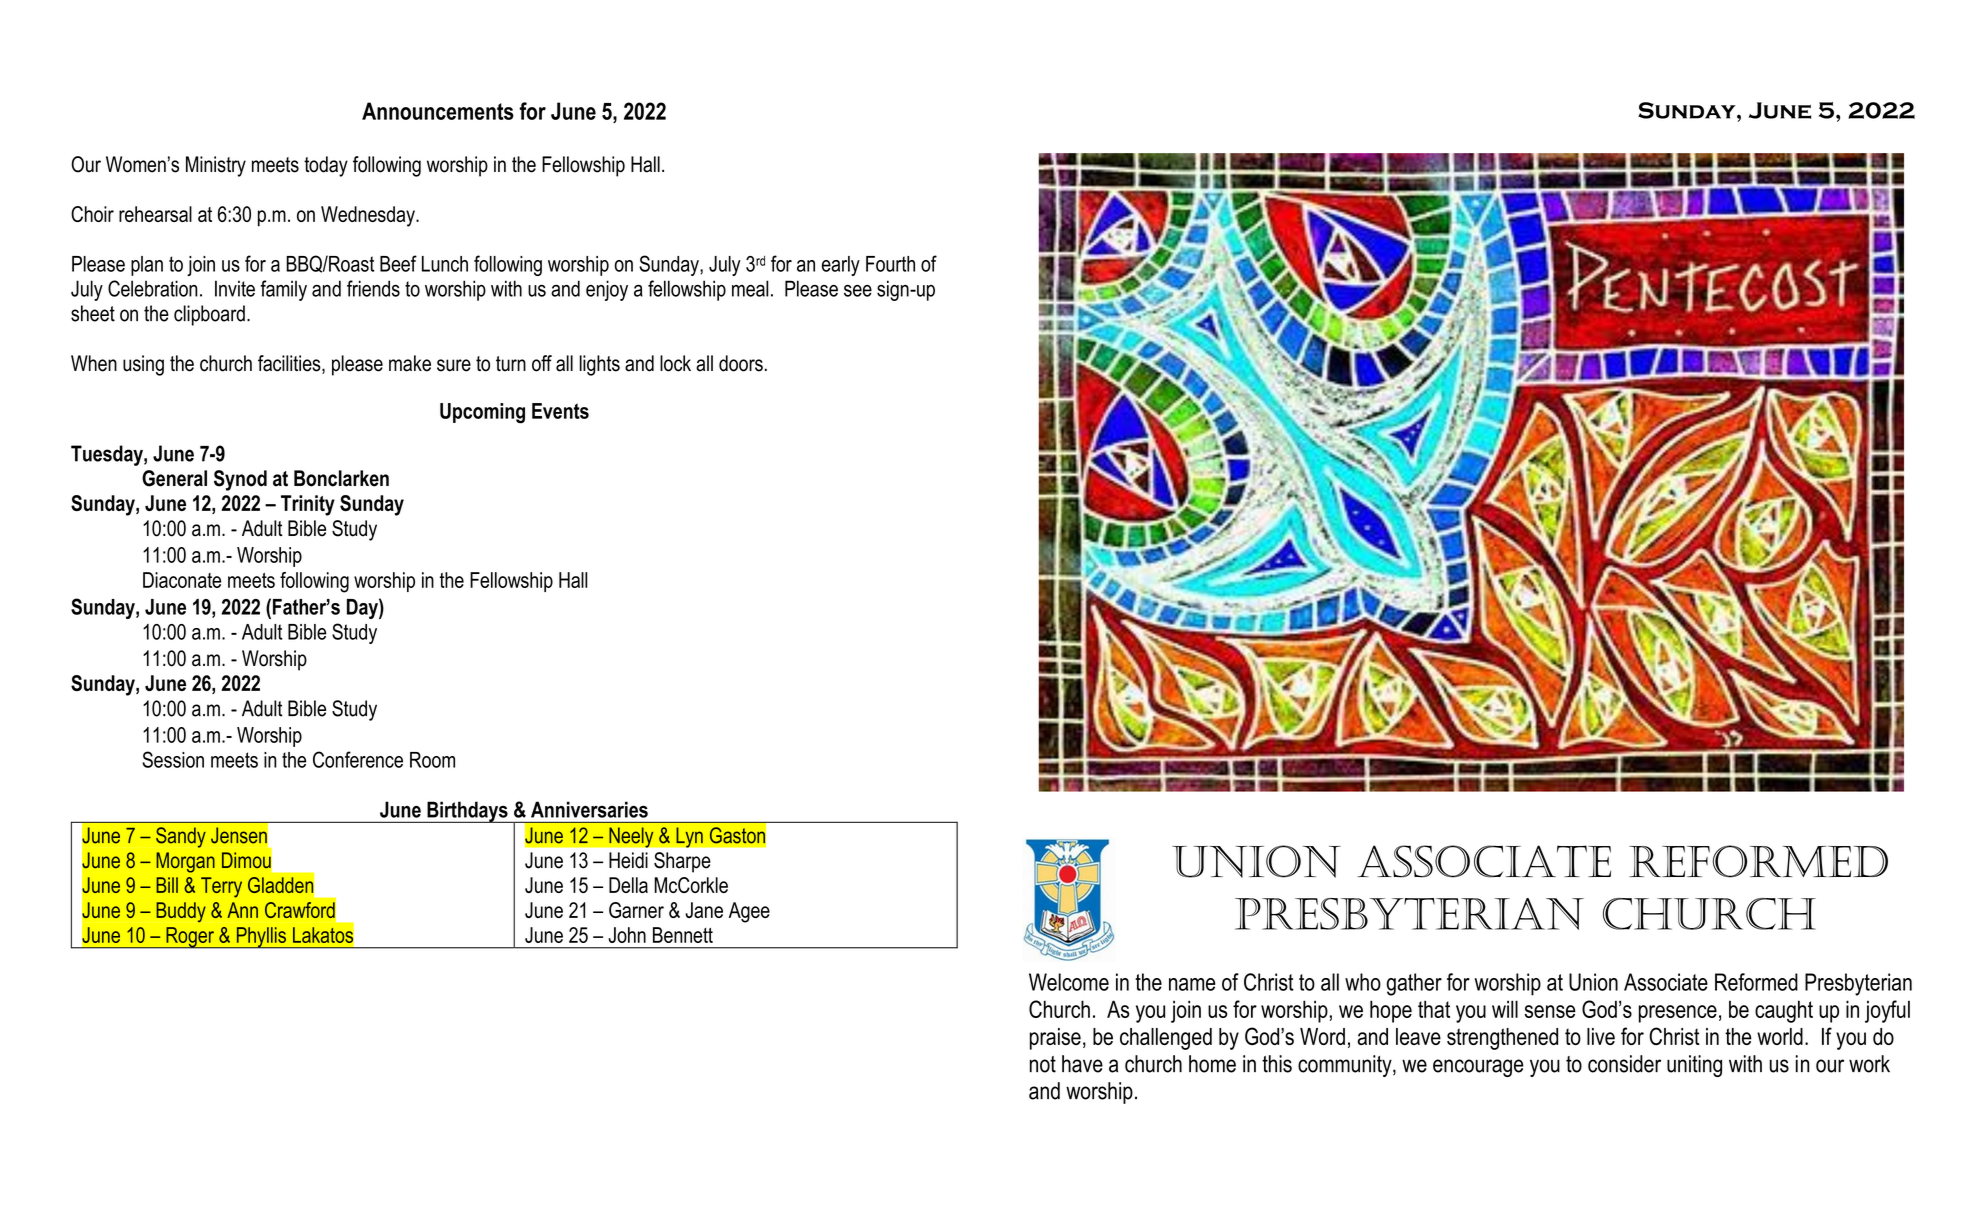  Describe the element at coordinates (326, 166) in the screenshot. I see `today` at that location.
